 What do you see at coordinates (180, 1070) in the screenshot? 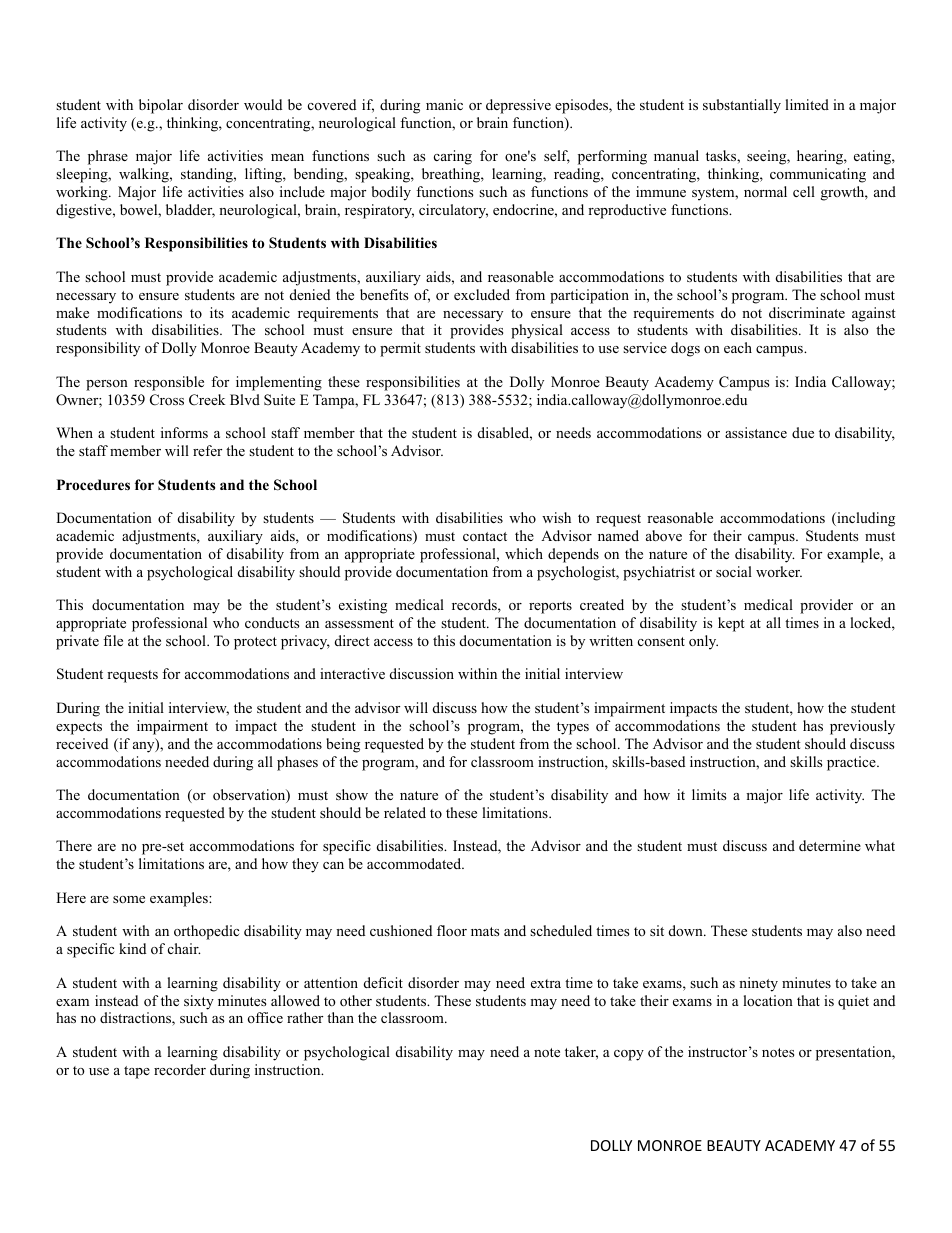
I see `recorder` at bounding box center [180, 1070].
